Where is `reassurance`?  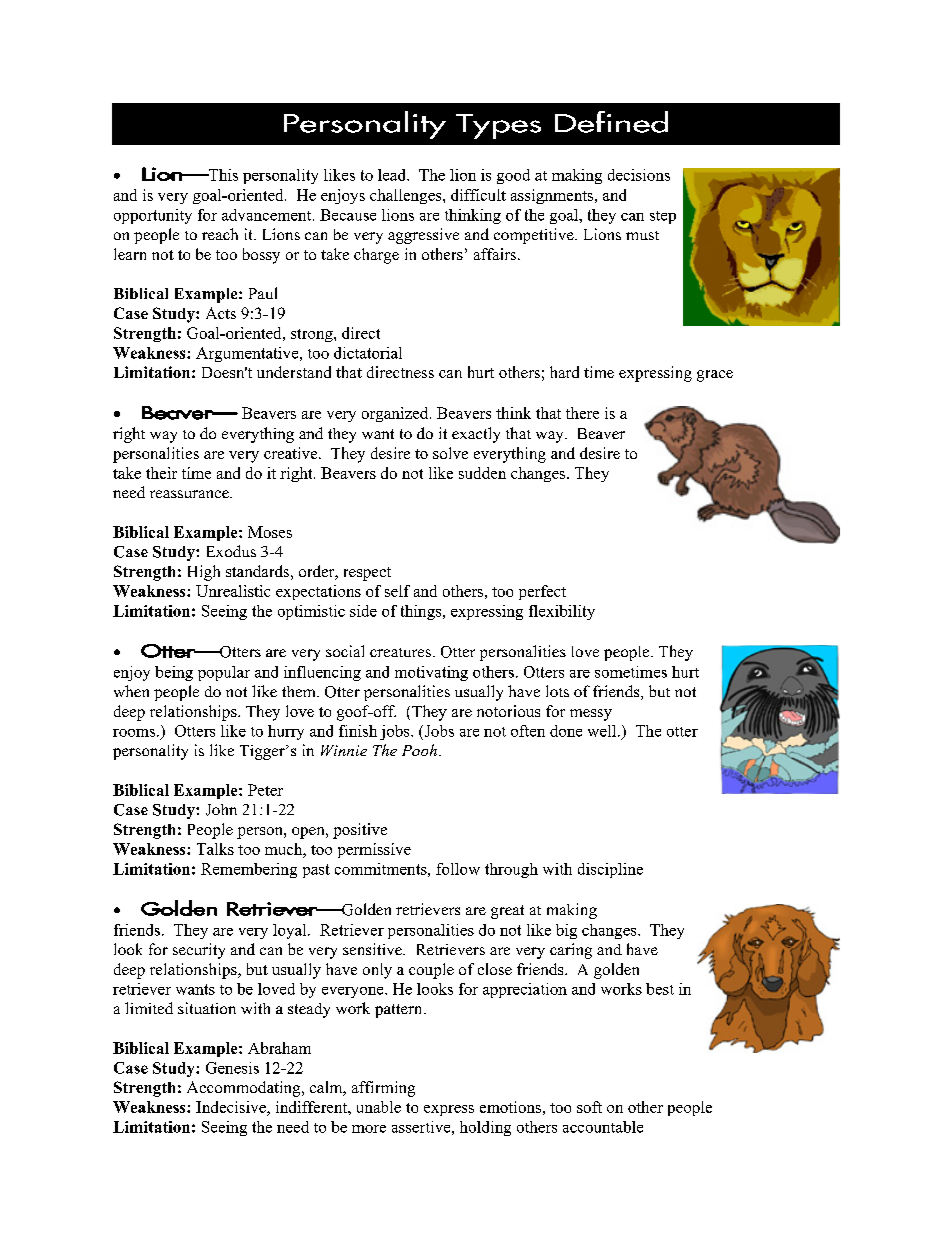 reassurance is located at coordinates (190, 494).
